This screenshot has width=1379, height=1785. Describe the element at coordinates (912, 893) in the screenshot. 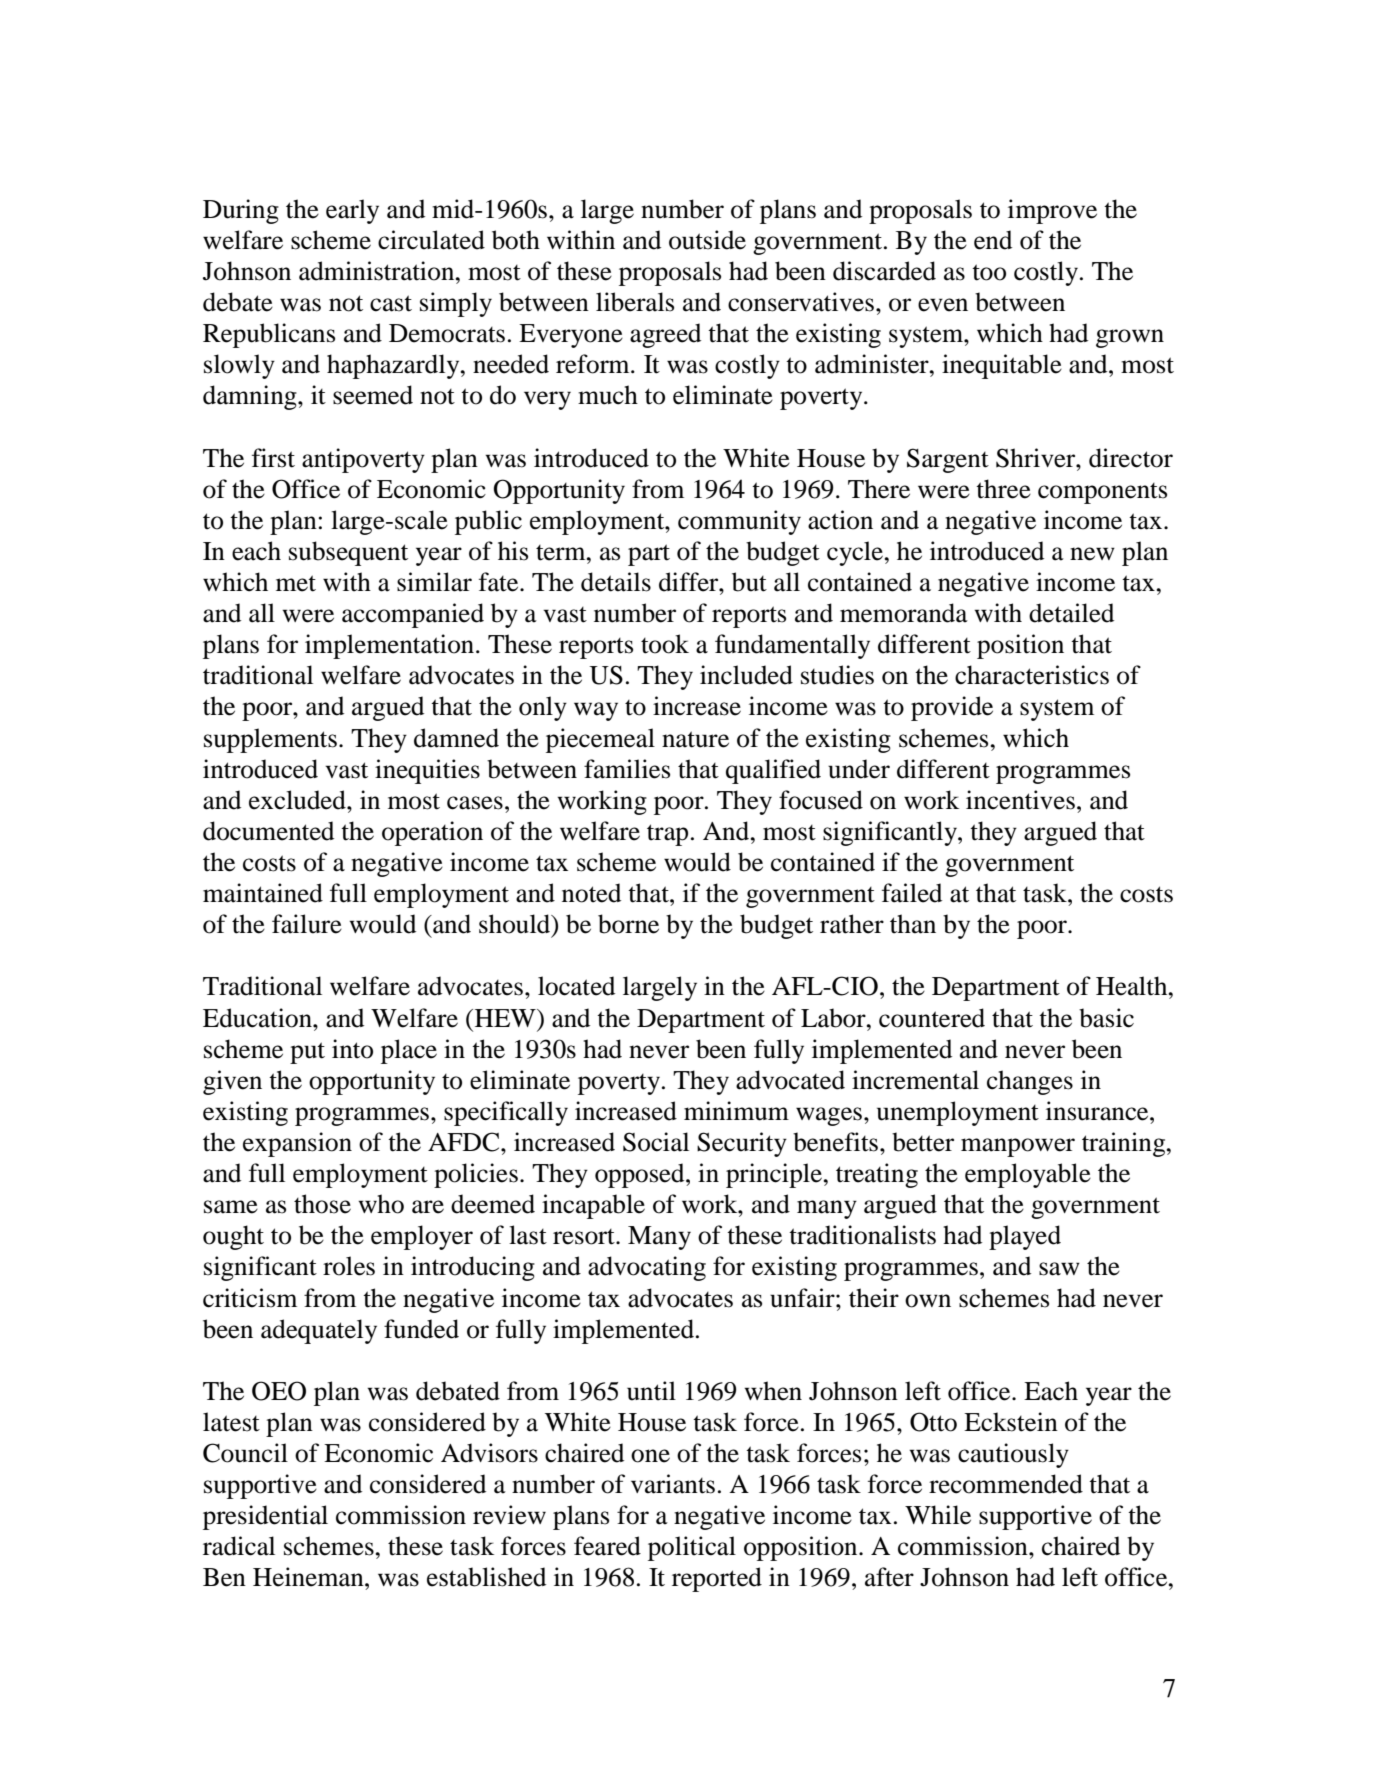

I see `failed` at that location.
